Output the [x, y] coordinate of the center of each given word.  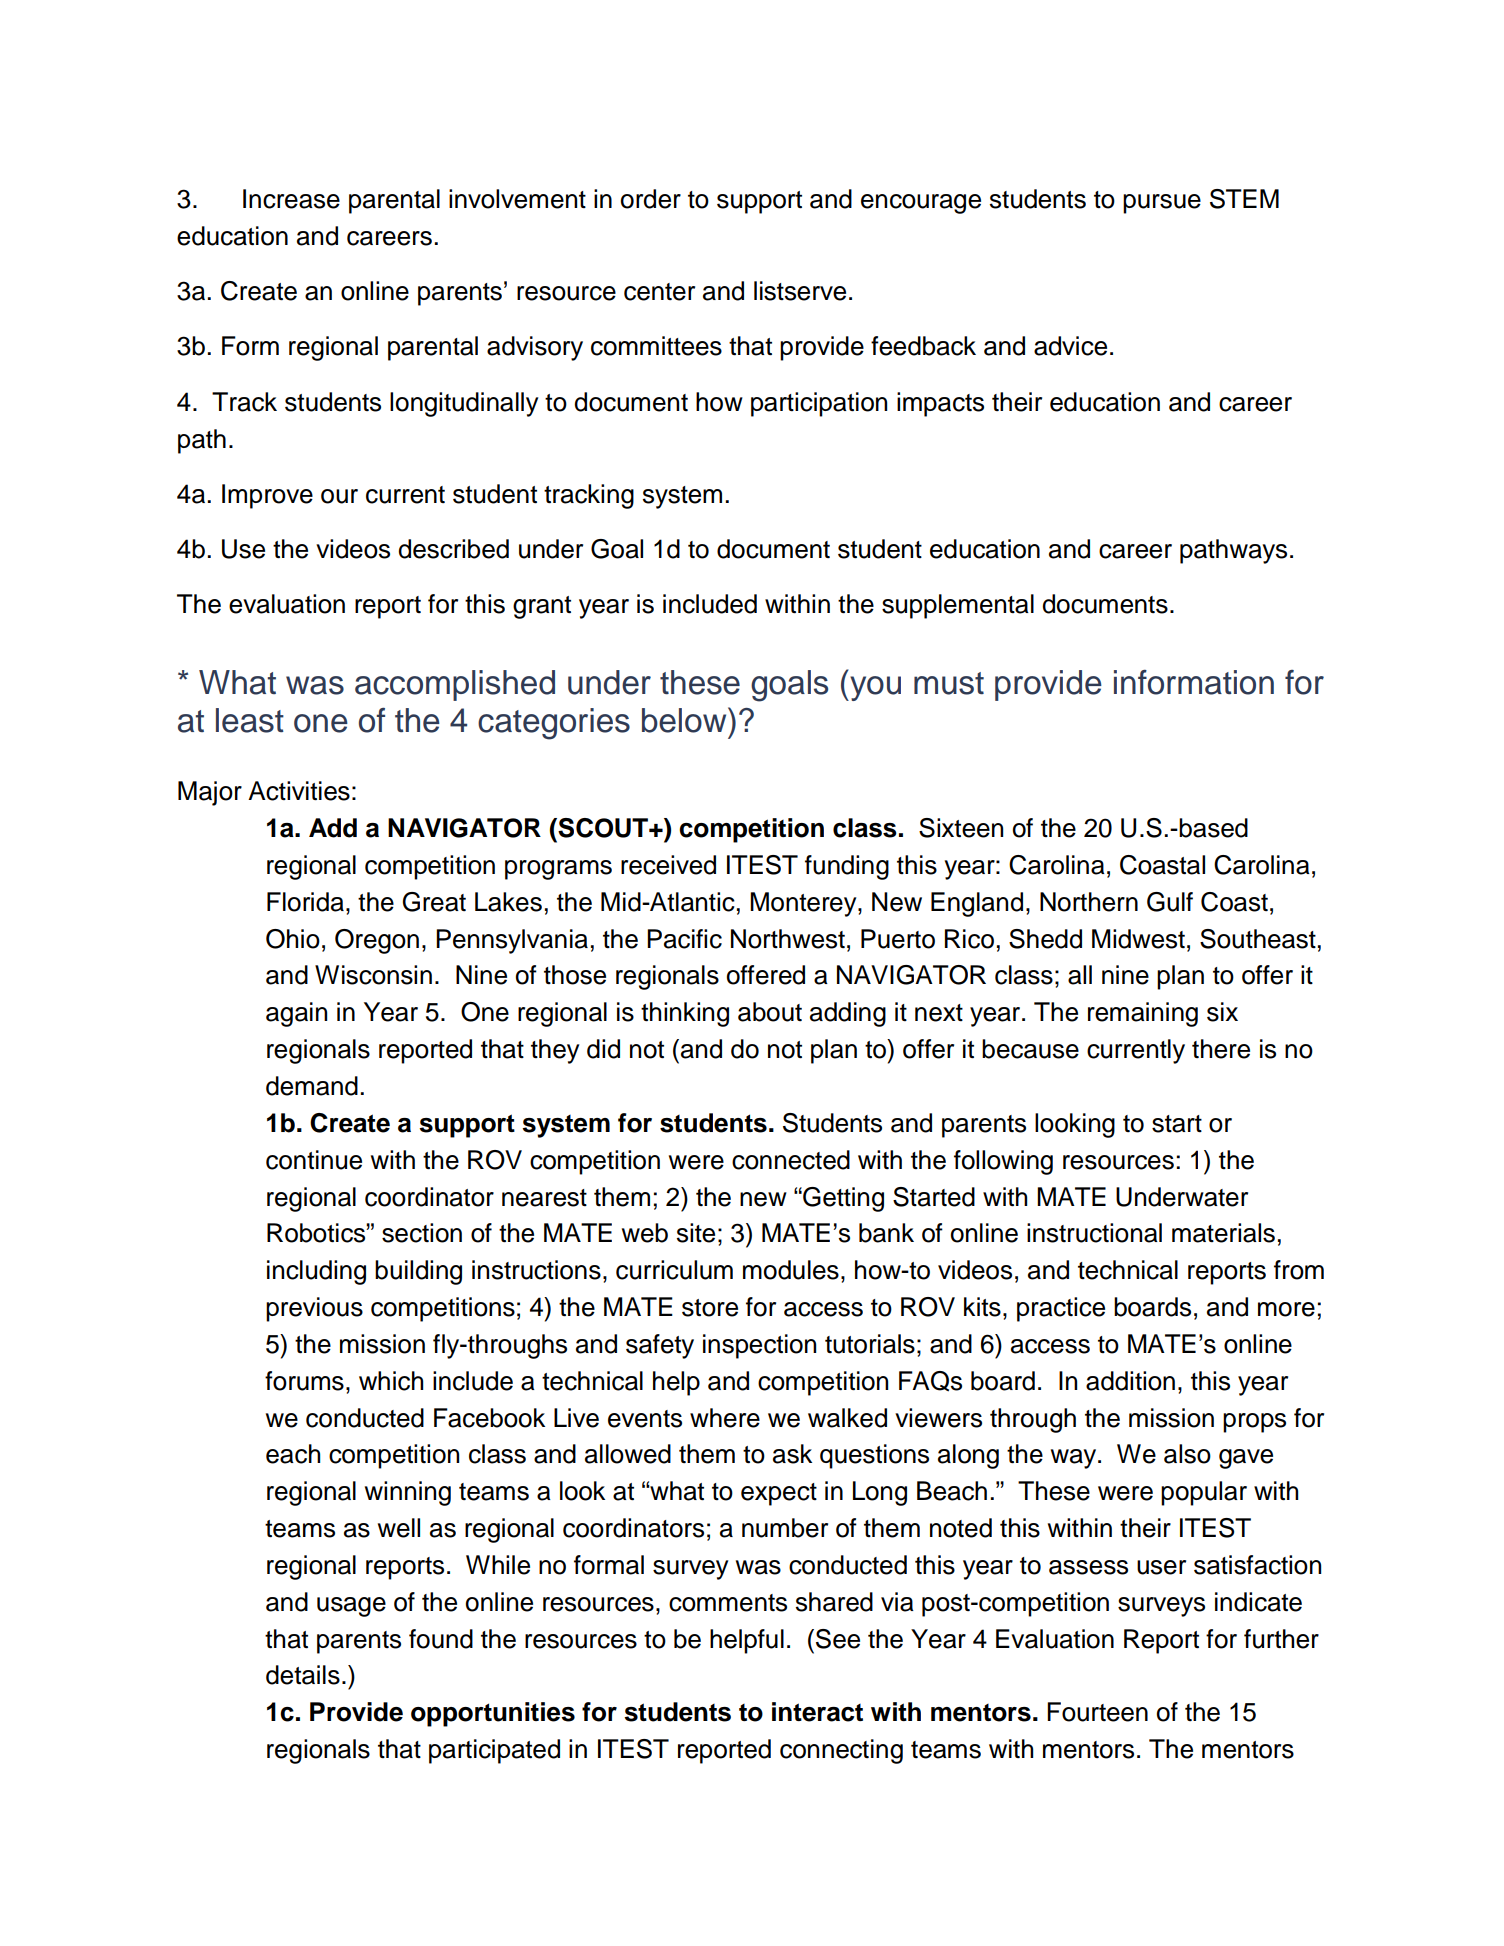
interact [817, 1712]
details [303, 1675]
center [659, 292]
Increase [291, 199]
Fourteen [1097, 1712]
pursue [1162, 204]
